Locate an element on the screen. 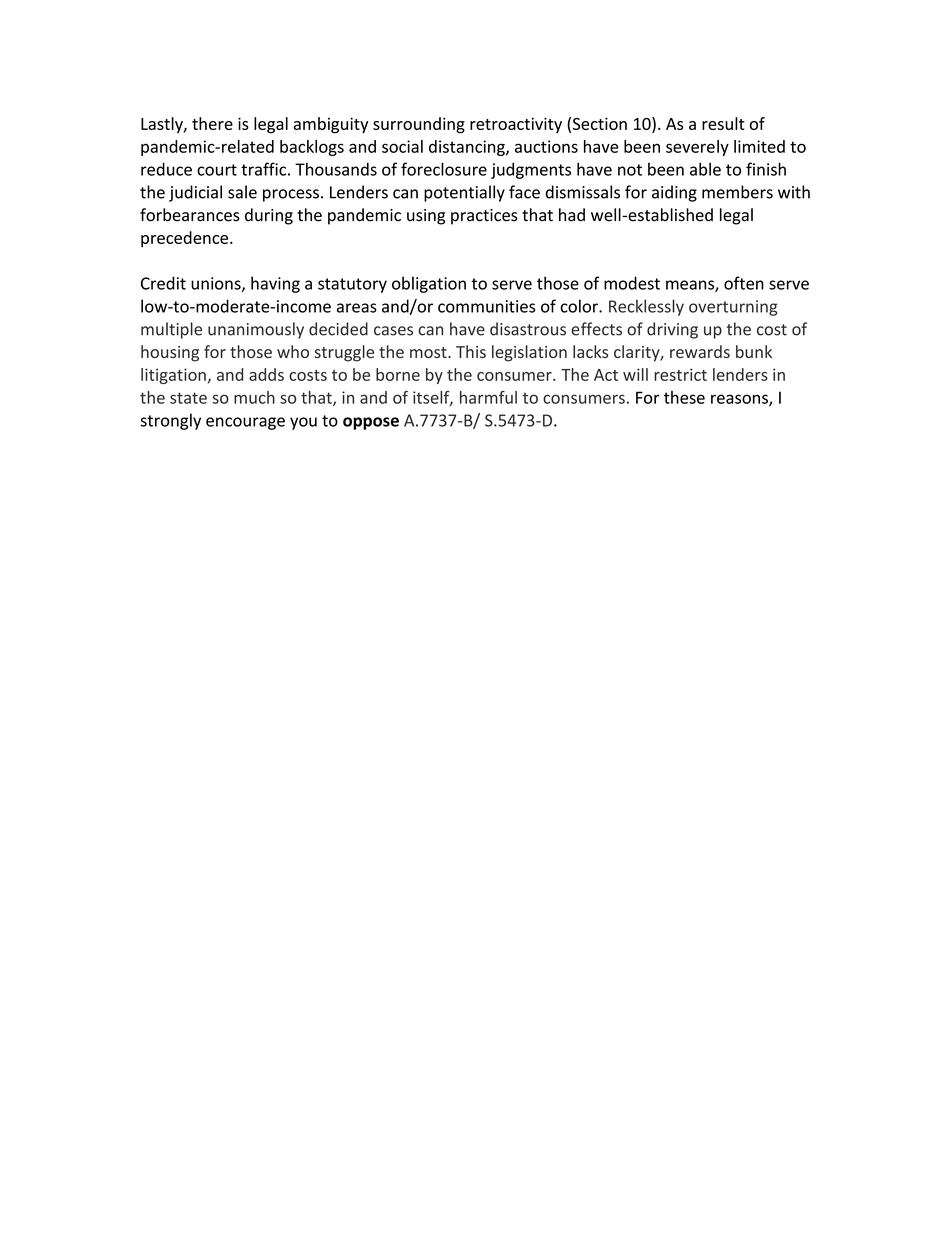  reasons is located at coordinates (740, 400).
